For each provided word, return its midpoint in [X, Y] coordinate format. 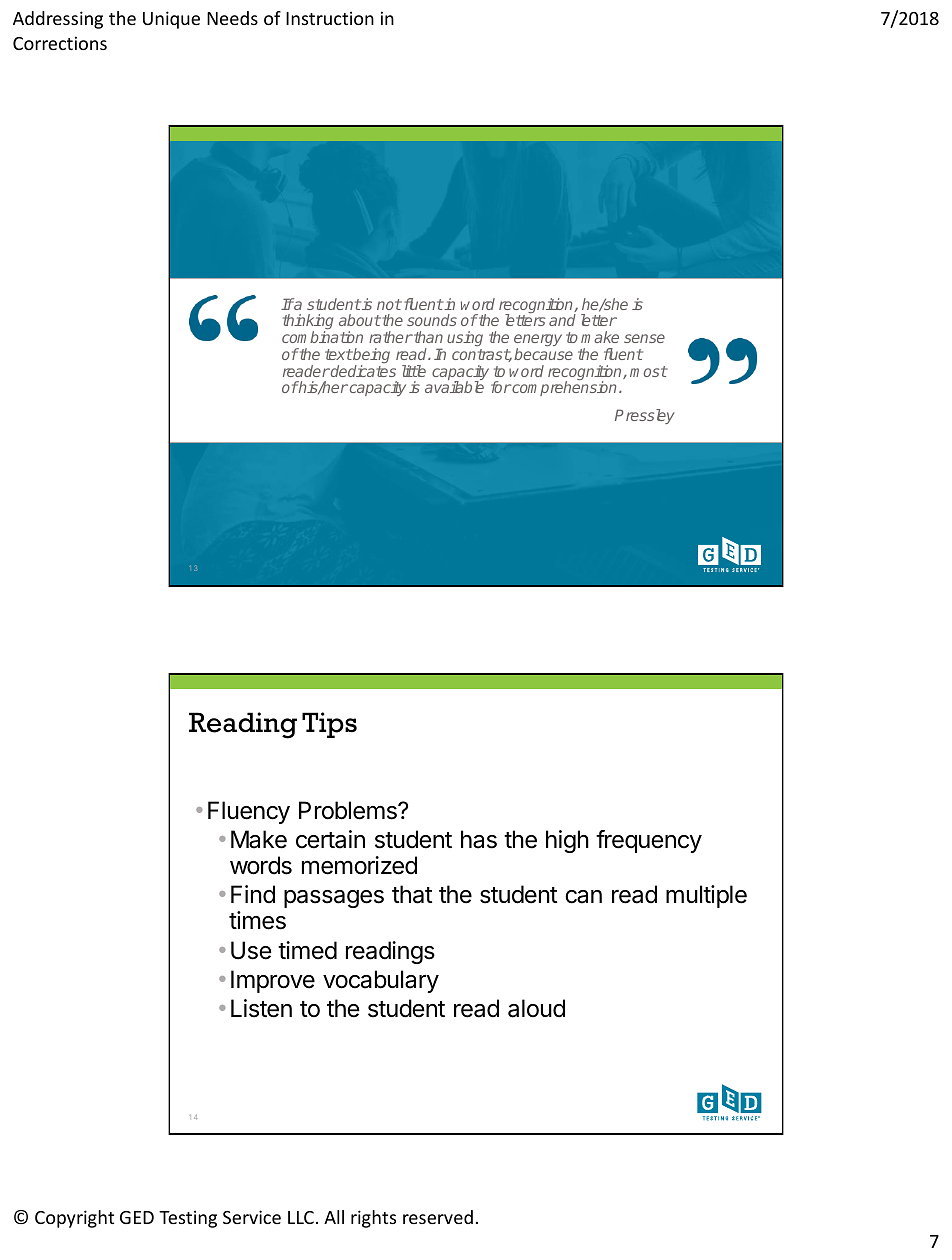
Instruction [330, 18]
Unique [171, 20]
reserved [438, 1217]
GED [137, 1217]
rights [373, 1219]
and [562, 320]
